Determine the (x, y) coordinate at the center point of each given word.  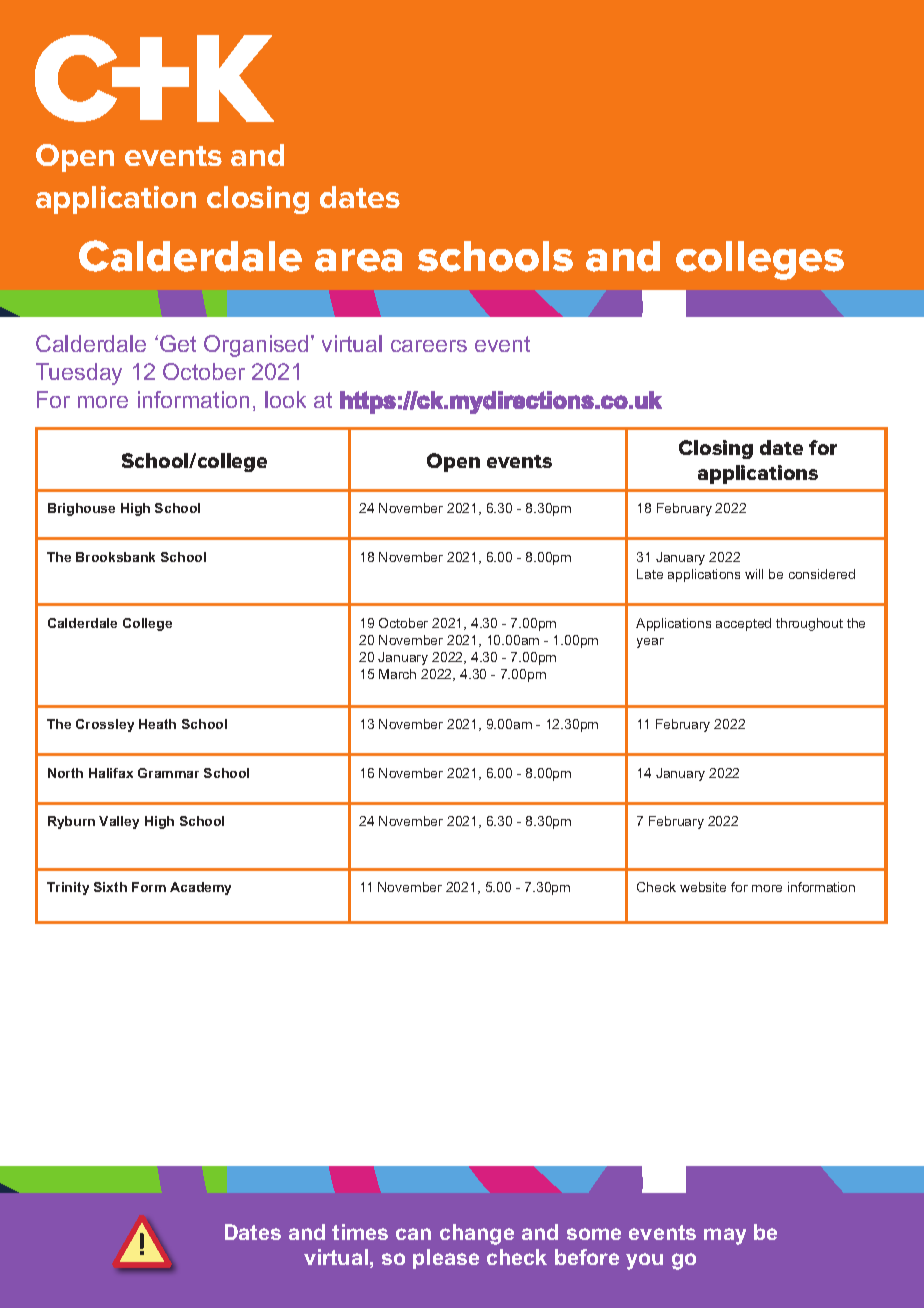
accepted (743, 624)
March (397, 674)
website (703, 887)
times (360, 1232)
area (358, 260)
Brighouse (81, 509)
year (650, 643)
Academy (200, 888)
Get (178, 343)
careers (429, 346)
